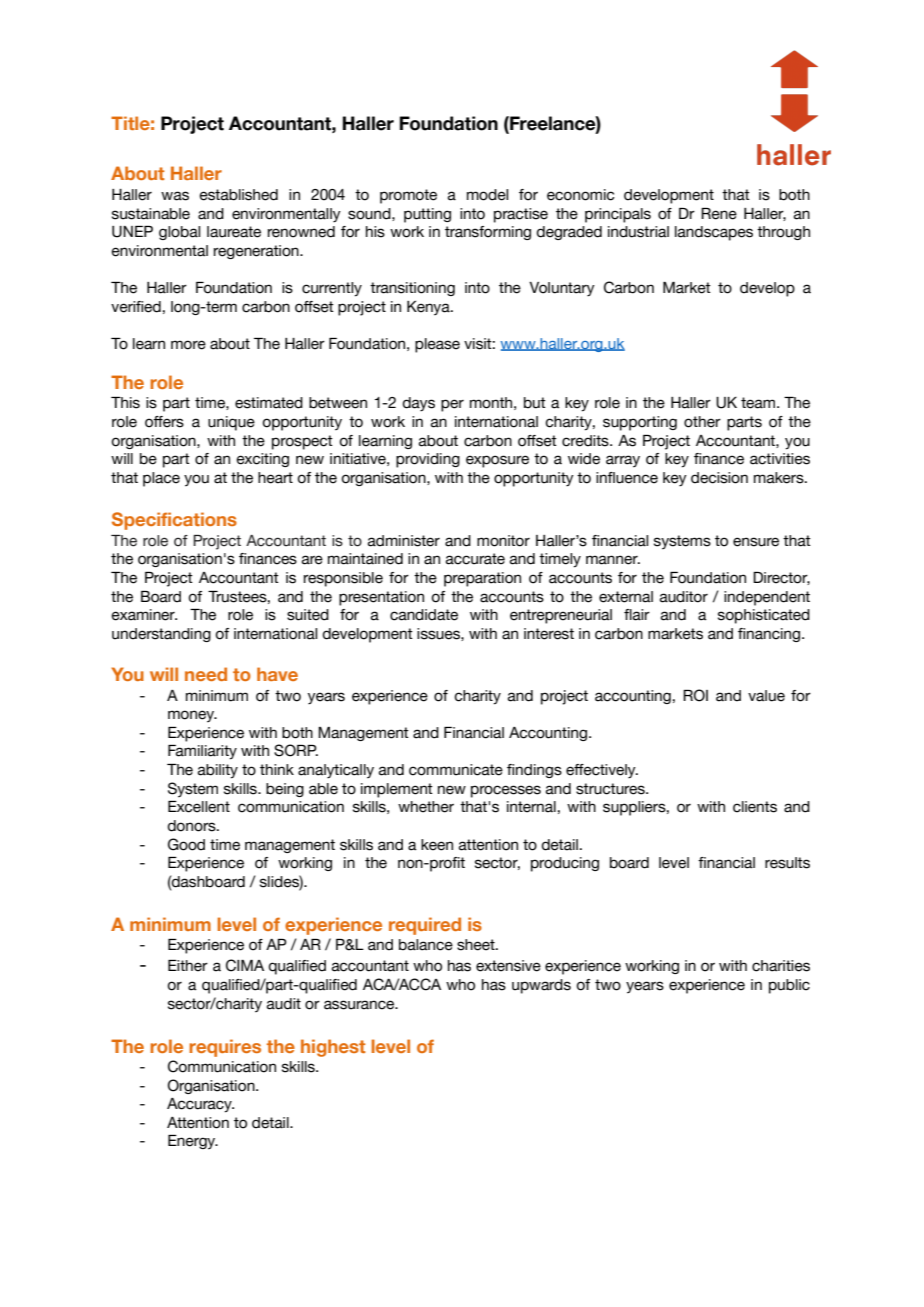 Image resolution: width=924 pixels, height=1307 pixels. Describe the element at coordinates (200, 1105) in the screenshot. I see `Accuracy` at that location.
